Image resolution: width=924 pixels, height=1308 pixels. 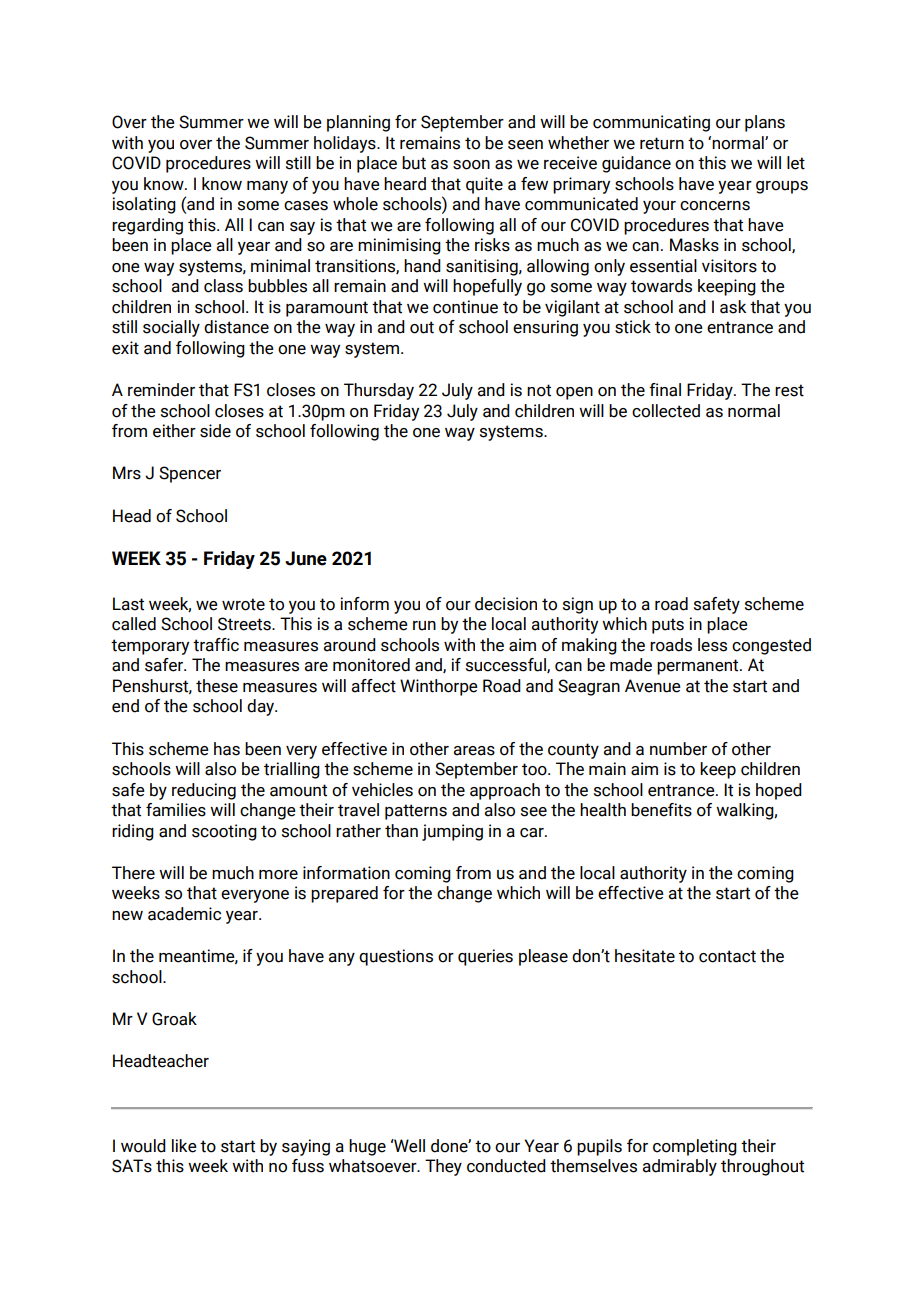 What do you see at coordinates (661, 810) in the document?
I see `benefits` at bounding box center [661, 810].
